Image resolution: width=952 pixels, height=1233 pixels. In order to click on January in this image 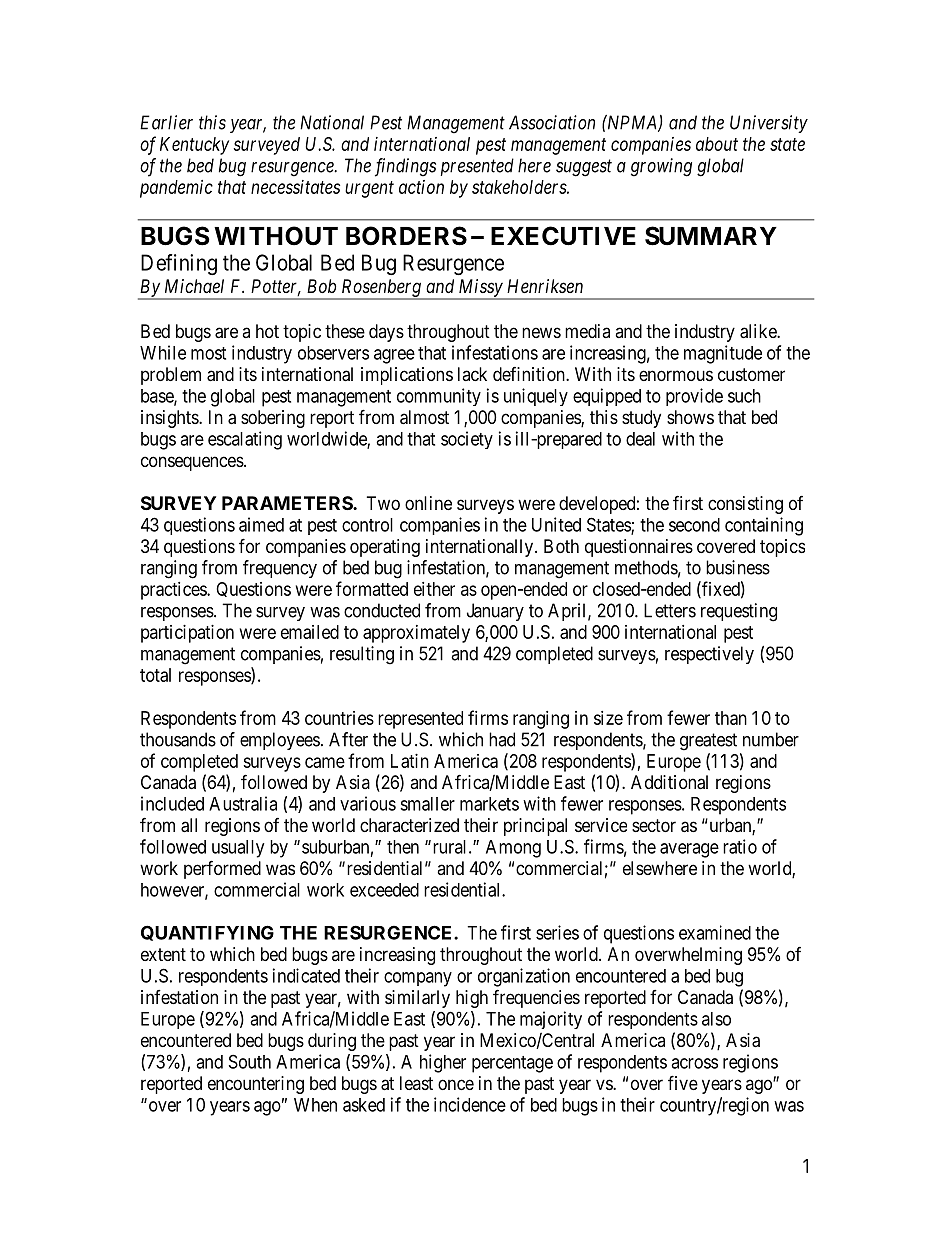, I will do `click(495, 612)`.
